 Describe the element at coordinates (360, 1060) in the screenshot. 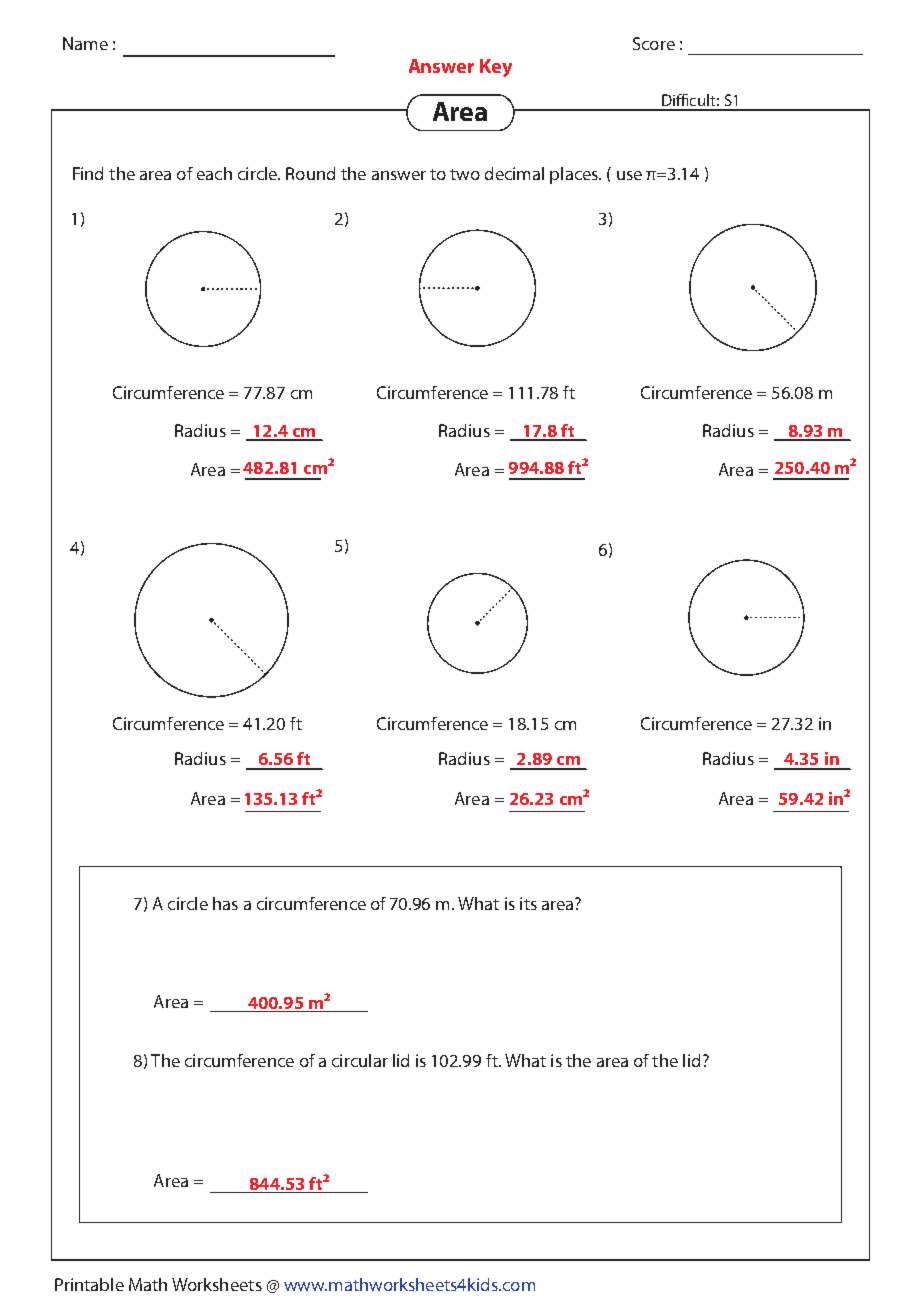

I see `circular` at that location.
